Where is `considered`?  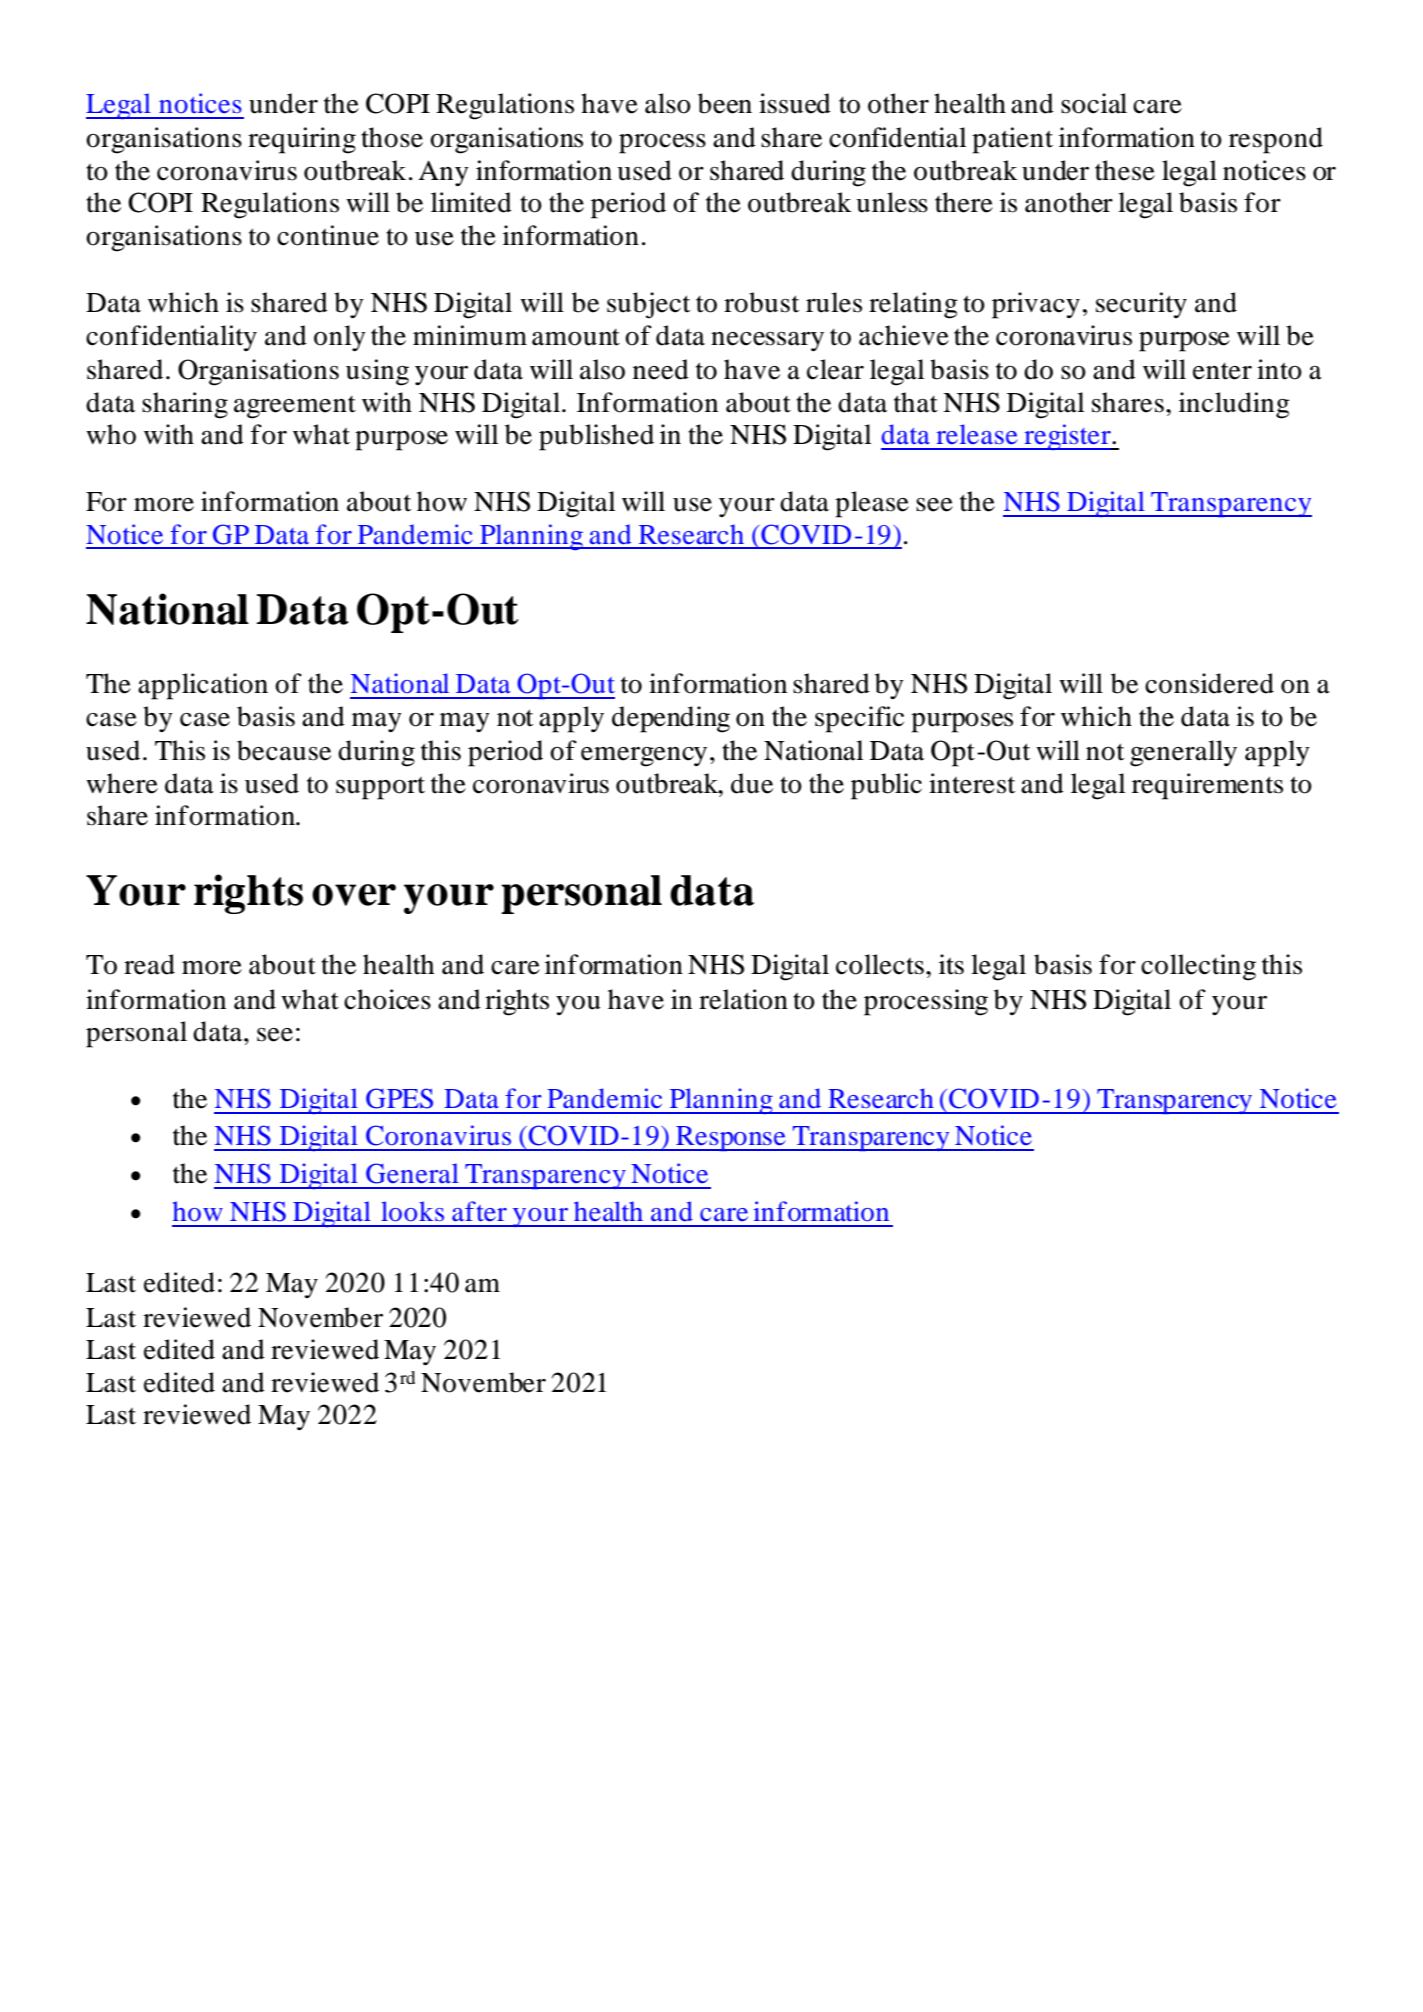 considered is located at coordinates (1209, 683).
